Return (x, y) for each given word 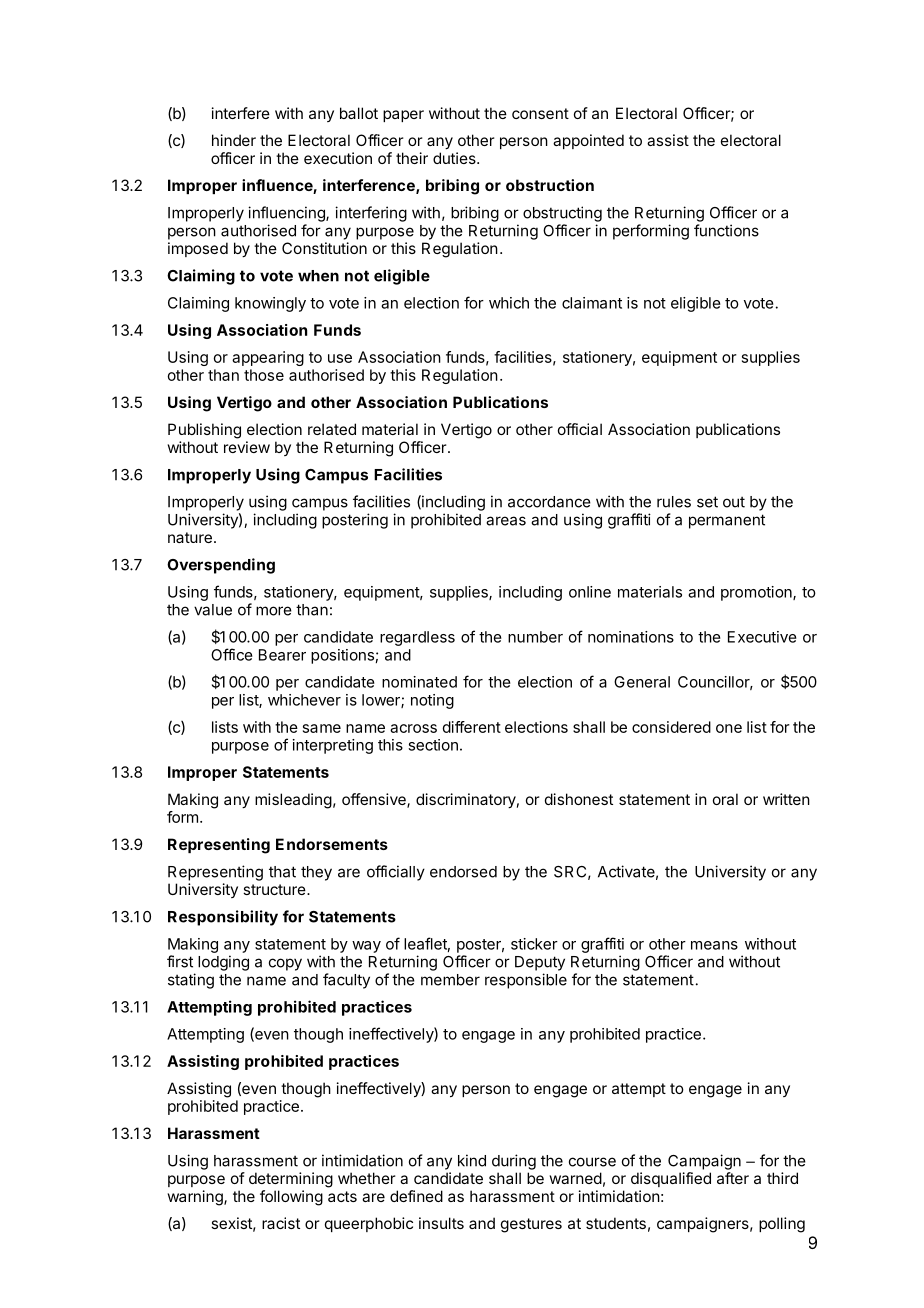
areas (506, 521)
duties (455, 158)
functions (726, 230)
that (282, 872)
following (291, 1198)
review (247, 447)
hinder (234, 140)
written (786, 799)
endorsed (463, 872)
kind (472, 1160)
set (707, 502)
